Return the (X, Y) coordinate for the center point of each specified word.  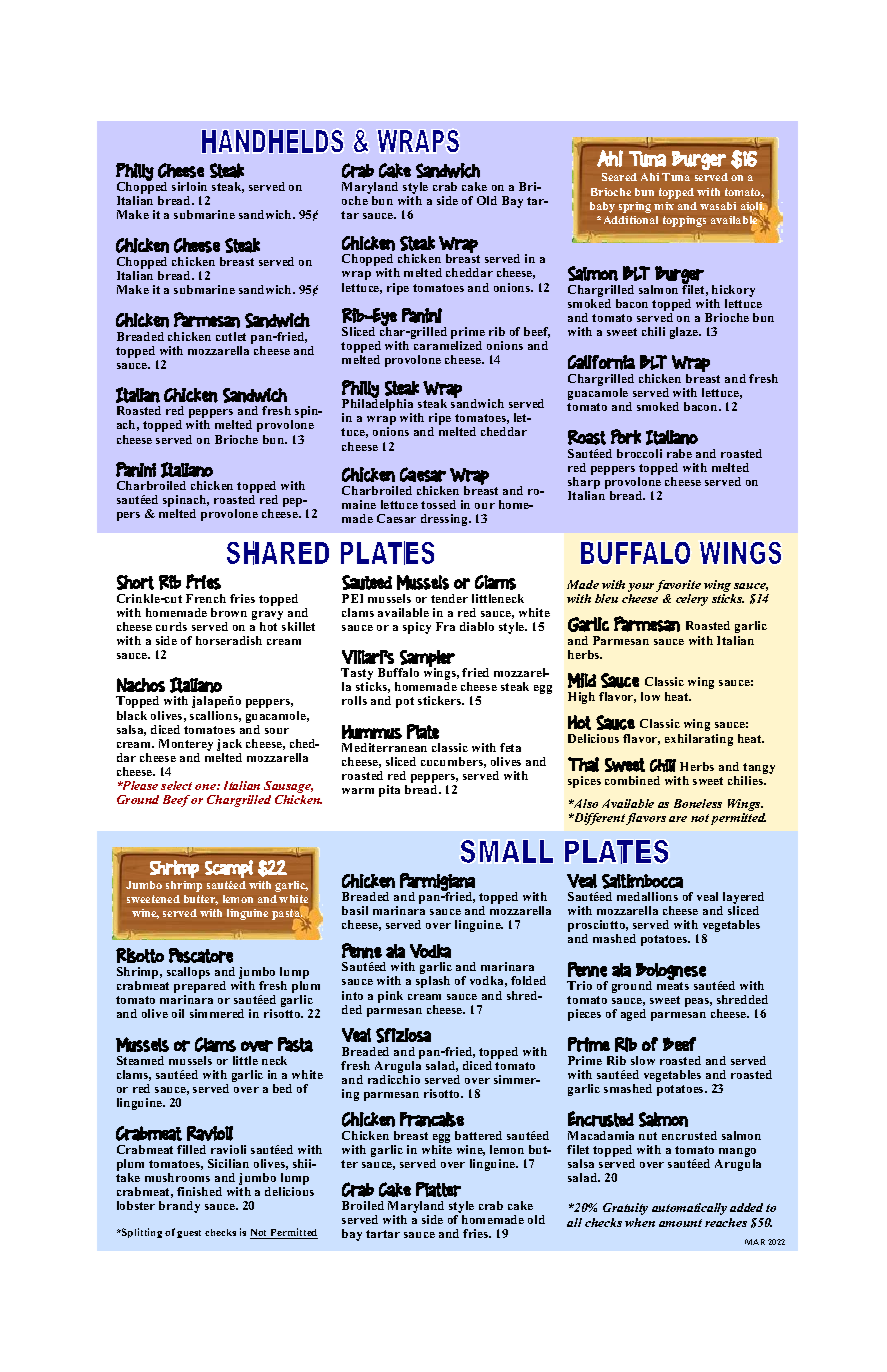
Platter (438, 1189)
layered (742, 899)
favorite (678, 586)
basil (355, 910)
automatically (689, 1209)
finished (199, 1191)
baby (602, 207)
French (206, 598)
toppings (684, 221)
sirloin (189, 186)
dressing (445, 520)
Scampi (229, 869)
